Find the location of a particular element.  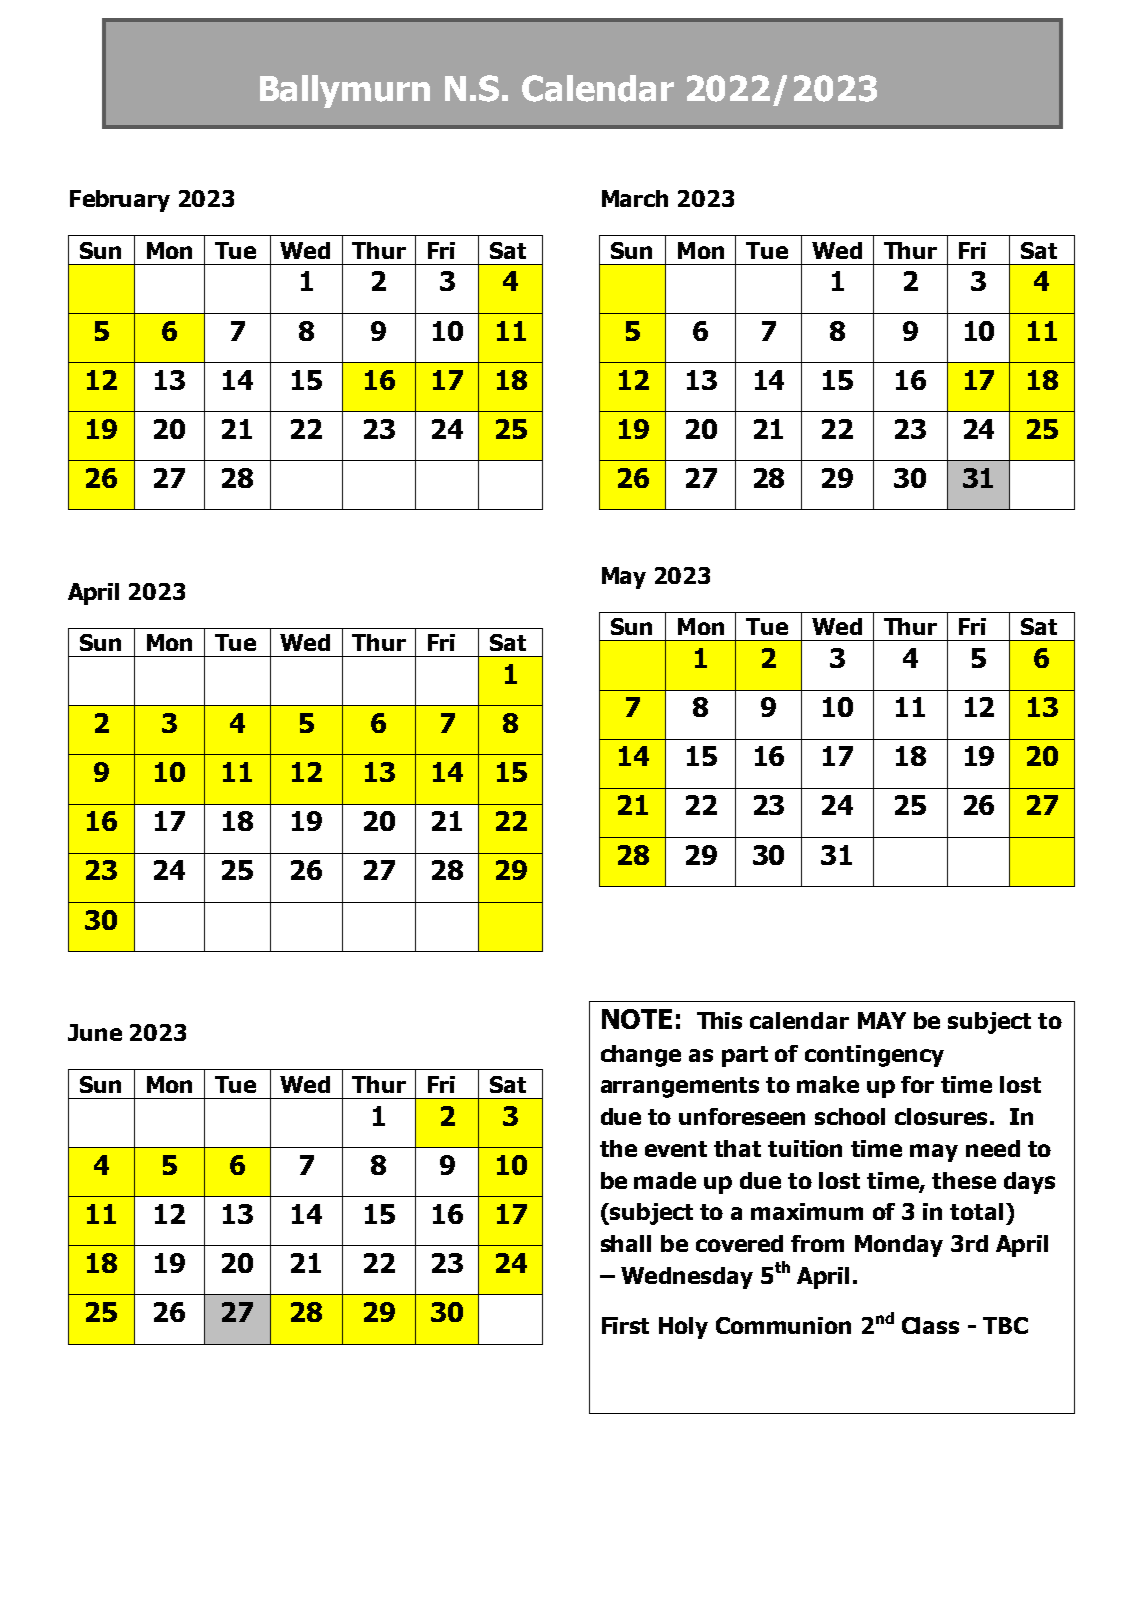

This is located at coordinates (719, 1020).
